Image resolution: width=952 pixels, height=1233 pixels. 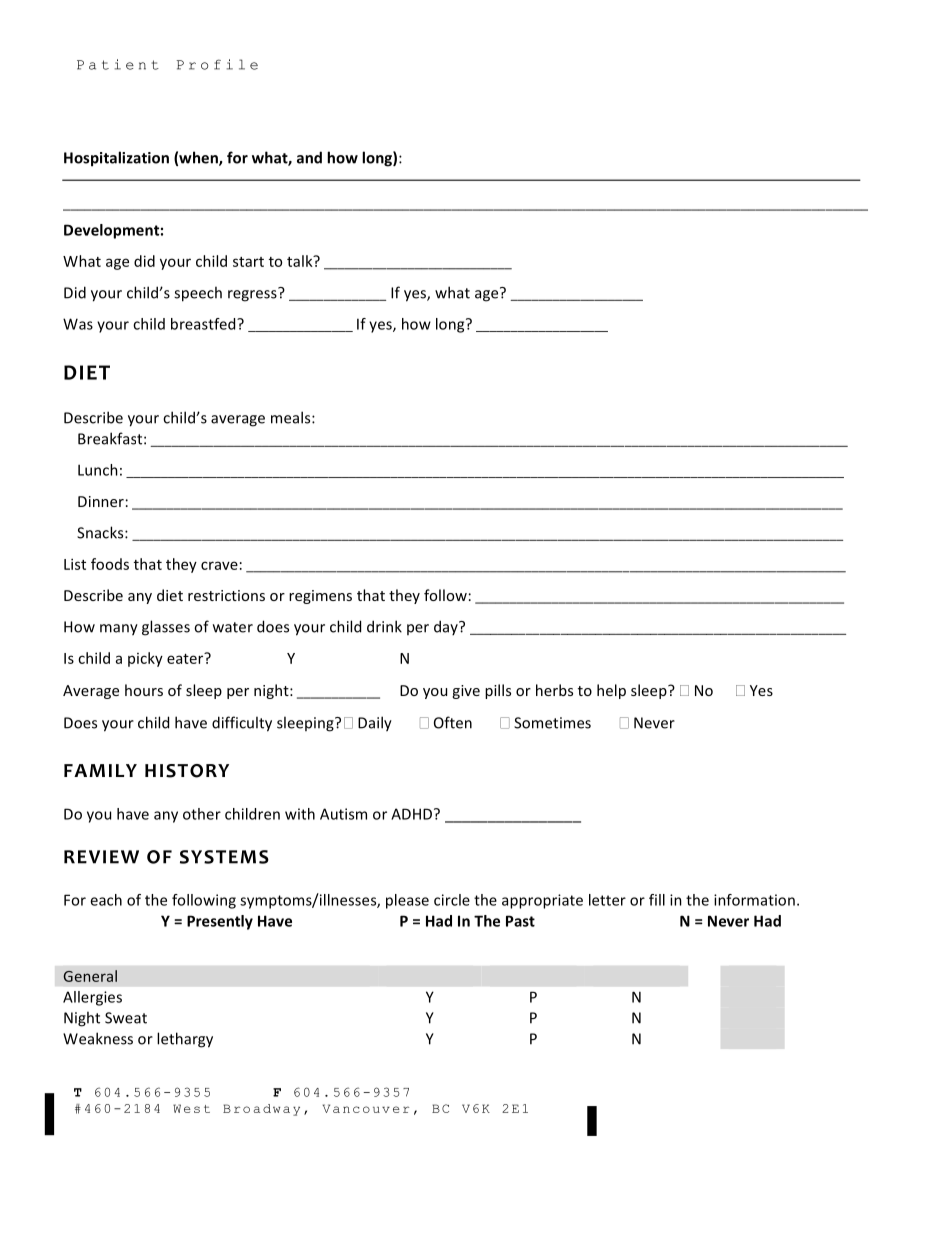 I want to click on and, so click(x=309, y=157).
